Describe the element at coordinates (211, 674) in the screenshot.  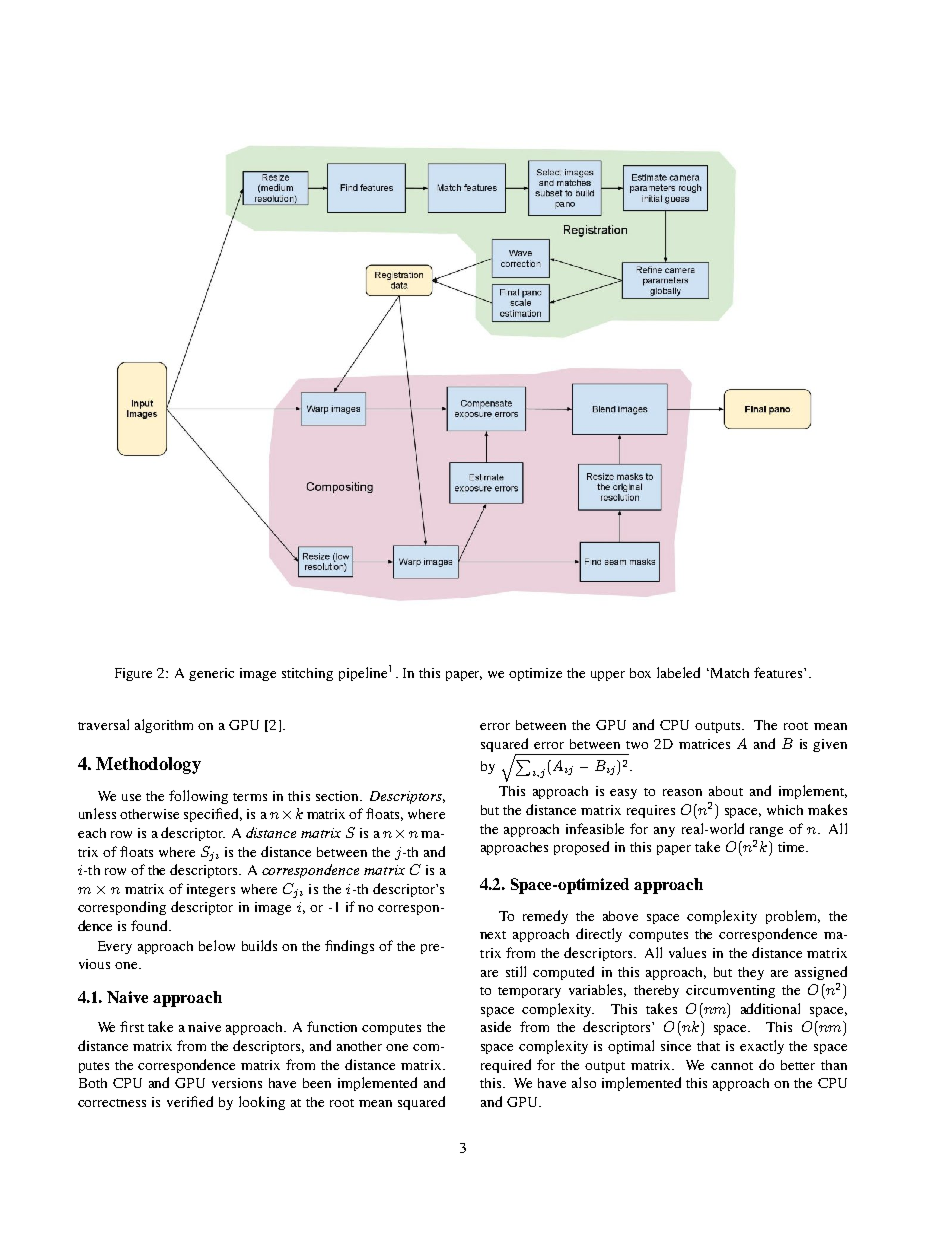
I see `generic` at that location.
